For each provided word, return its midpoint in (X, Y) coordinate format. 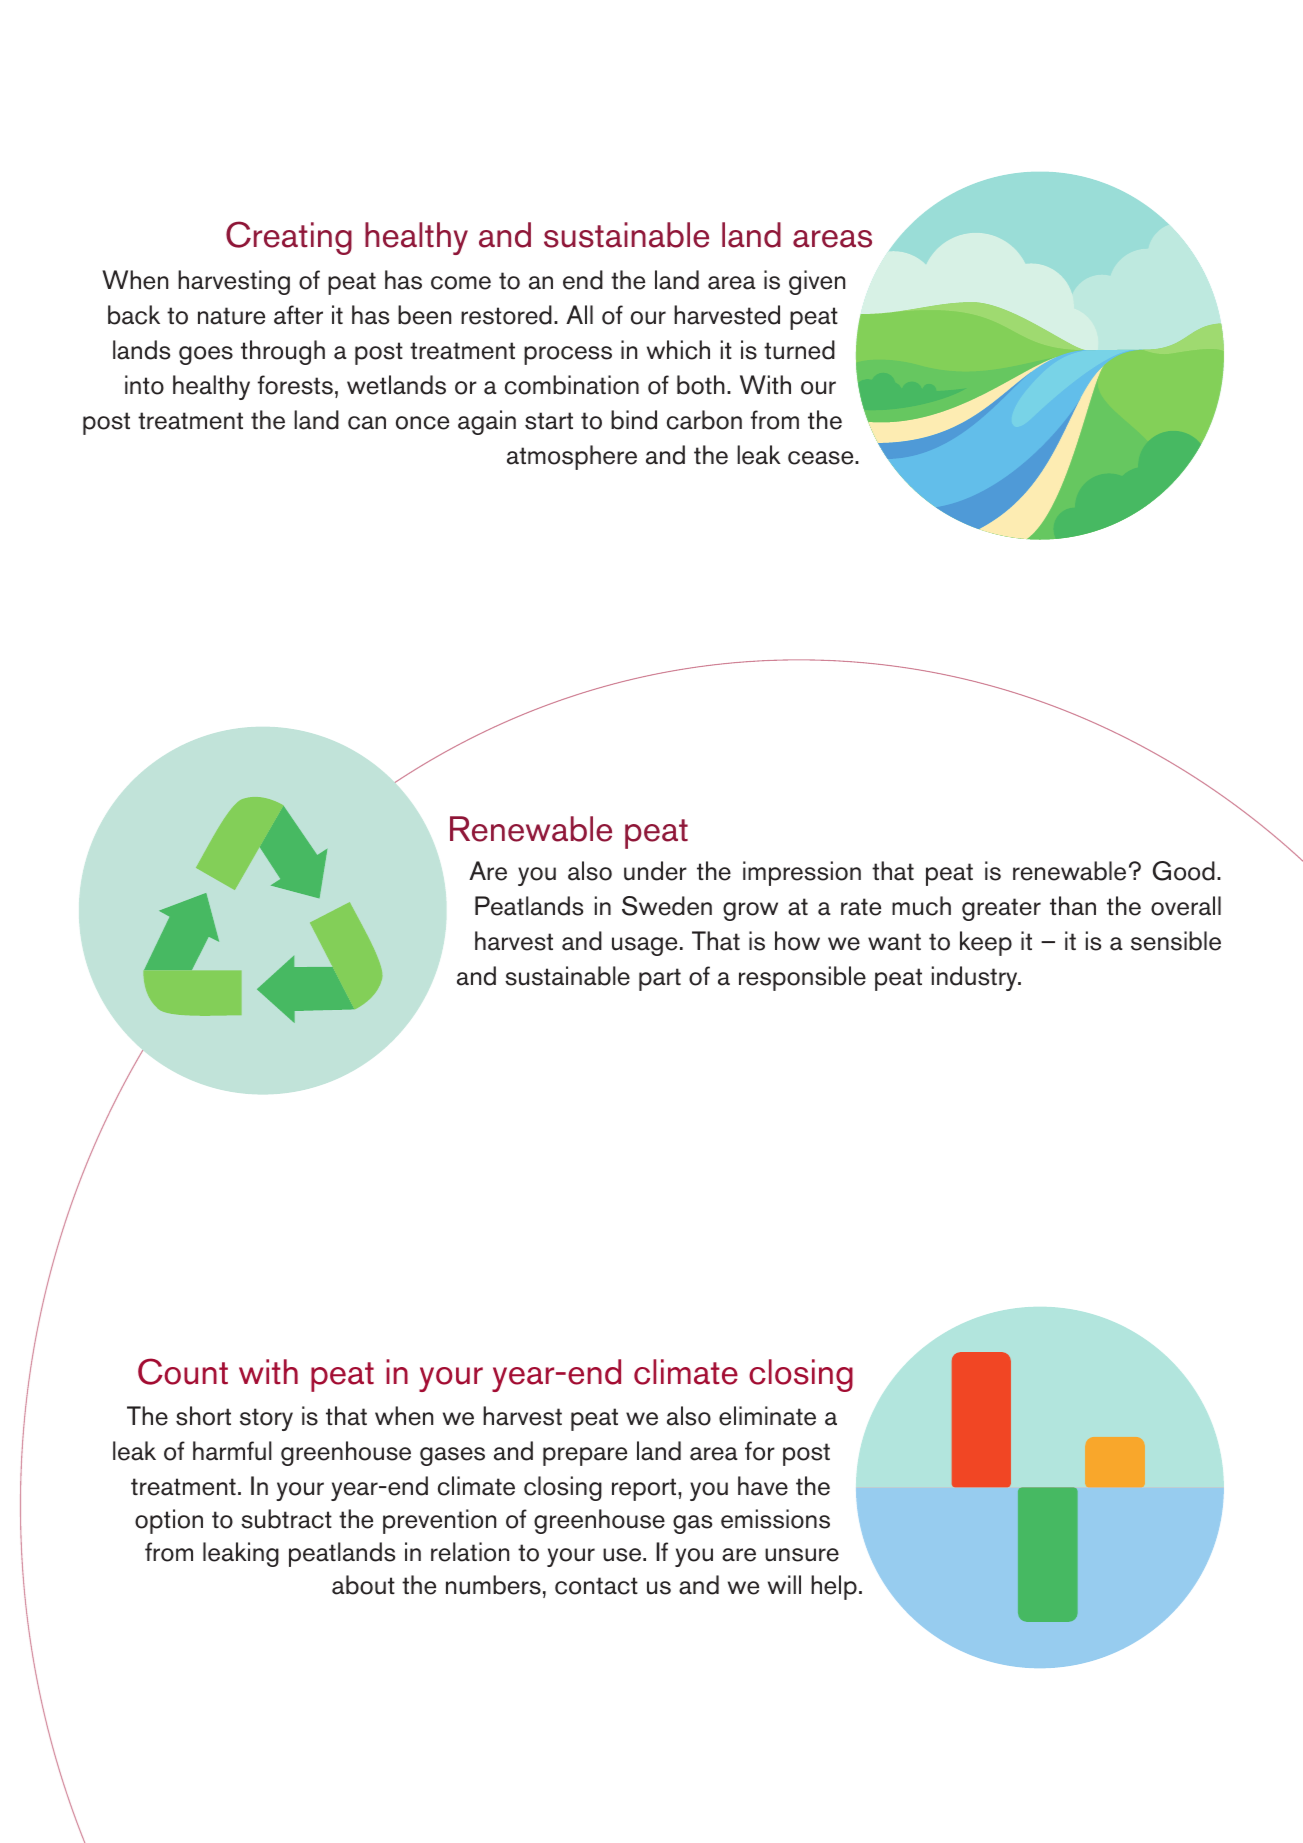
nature (231, 316)
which (678, 350)
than (1073, 906)
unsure (802, 1555)
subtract (286, 1519)
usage (644, 946)
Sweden (667, 906)
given (817, 282)
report (645, 1489)
